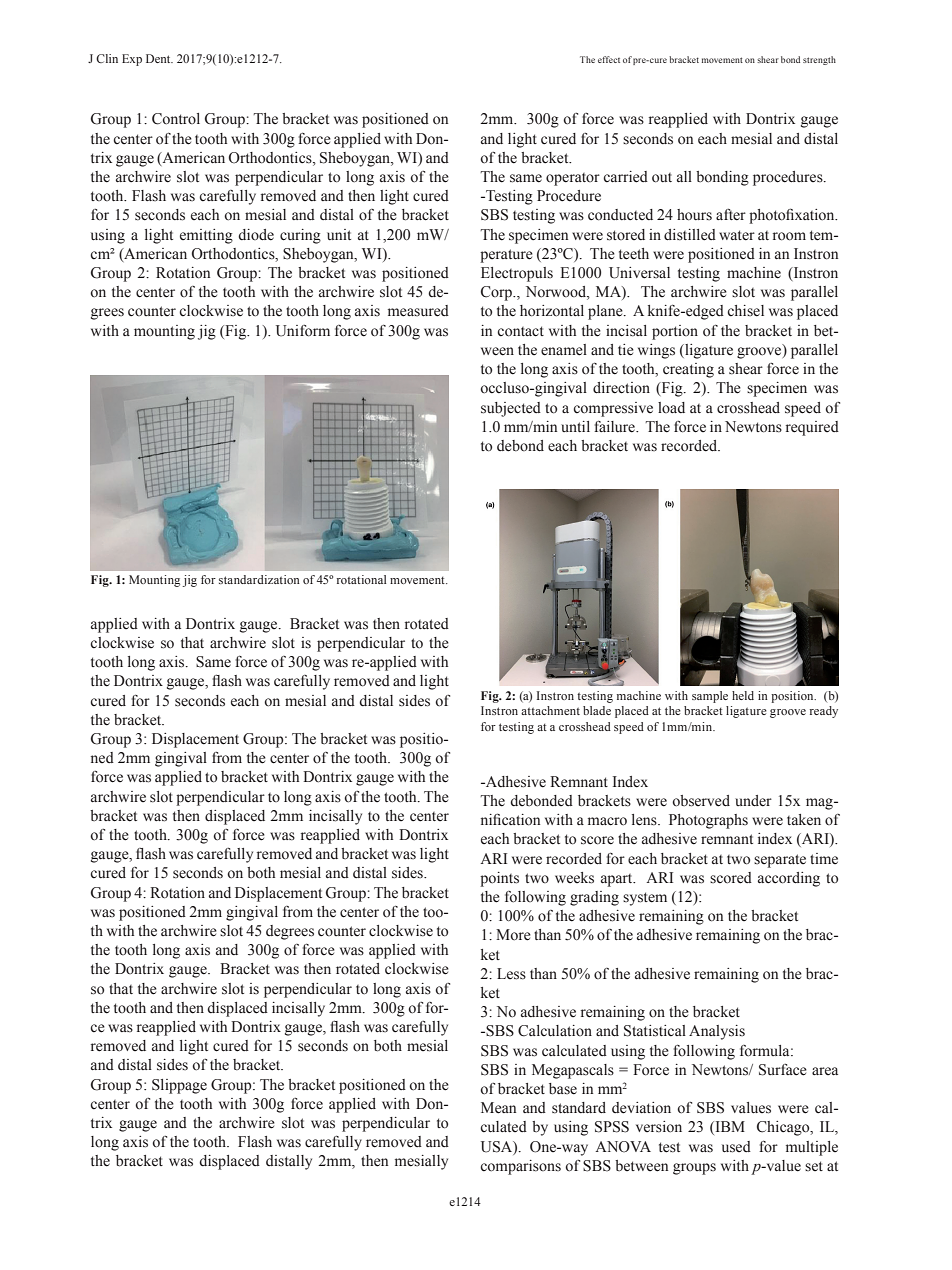 The image size is (952, 1270). Describe the element at coordinates (812, 428) in the image. I see `required` at that location.
